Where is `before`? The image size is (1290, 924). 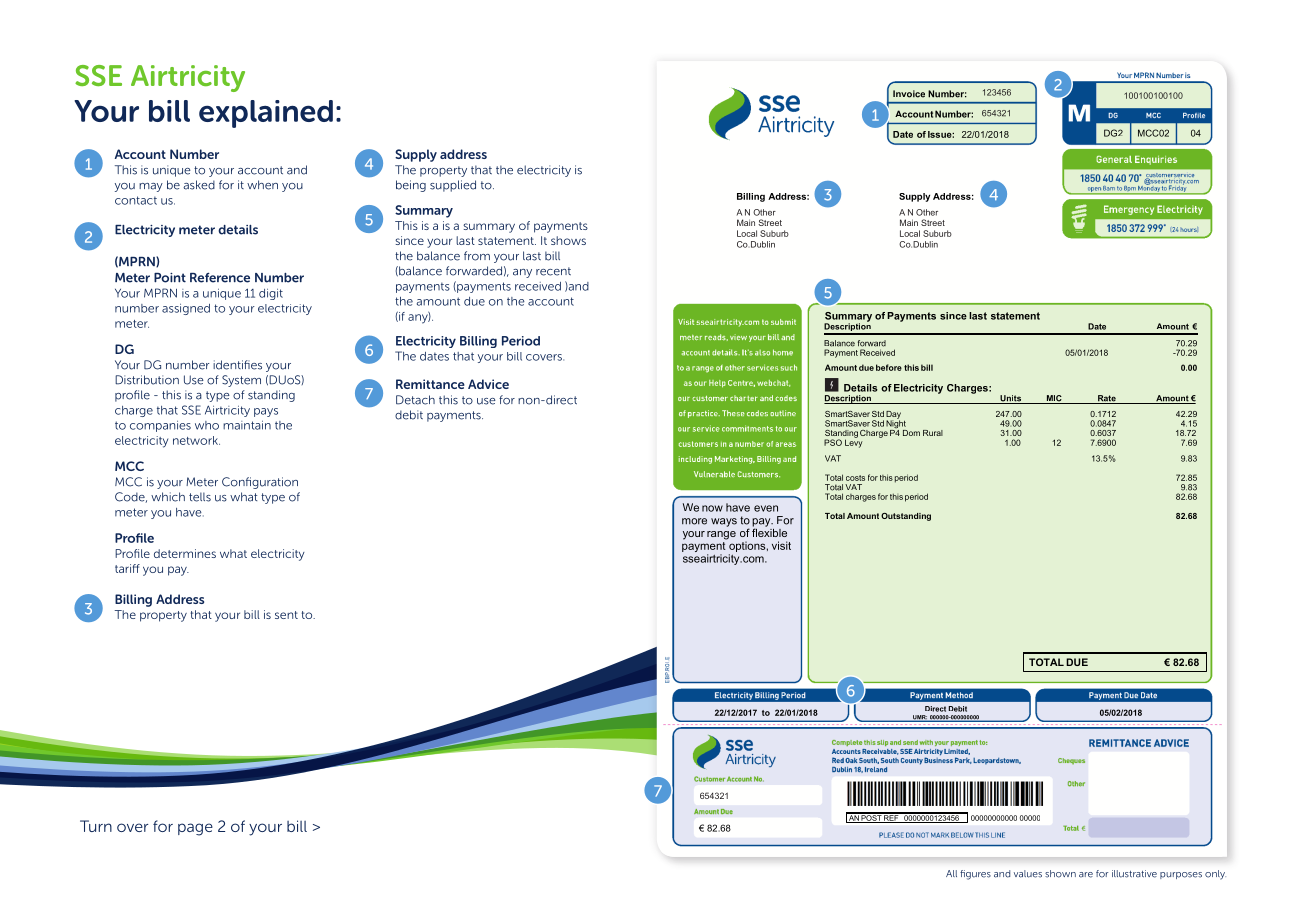
before is located at coordinates (889, 367).
